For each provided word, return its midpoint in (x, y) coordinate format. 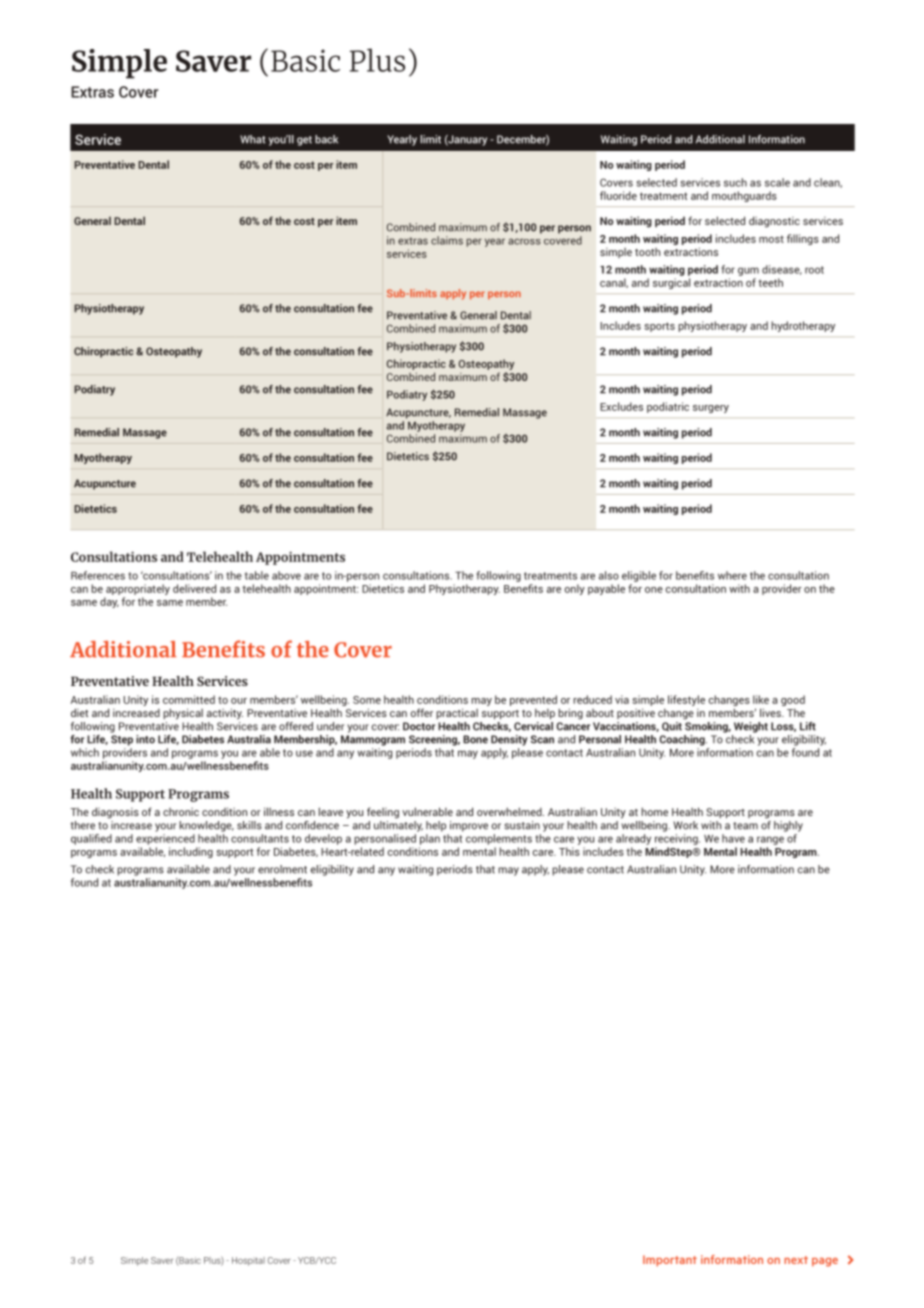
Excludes (621, 406)
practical (457, 713)
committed (189, 699)
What (253, 139)
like (761, 699)
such (735, 182)
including (191, 852)
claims (447, 240)
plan (430, 839)
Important (670, 1261)
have (733, 838)
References (98, 575)
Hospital (248, 1261)
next (796, 1260)
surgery (711, 409)
